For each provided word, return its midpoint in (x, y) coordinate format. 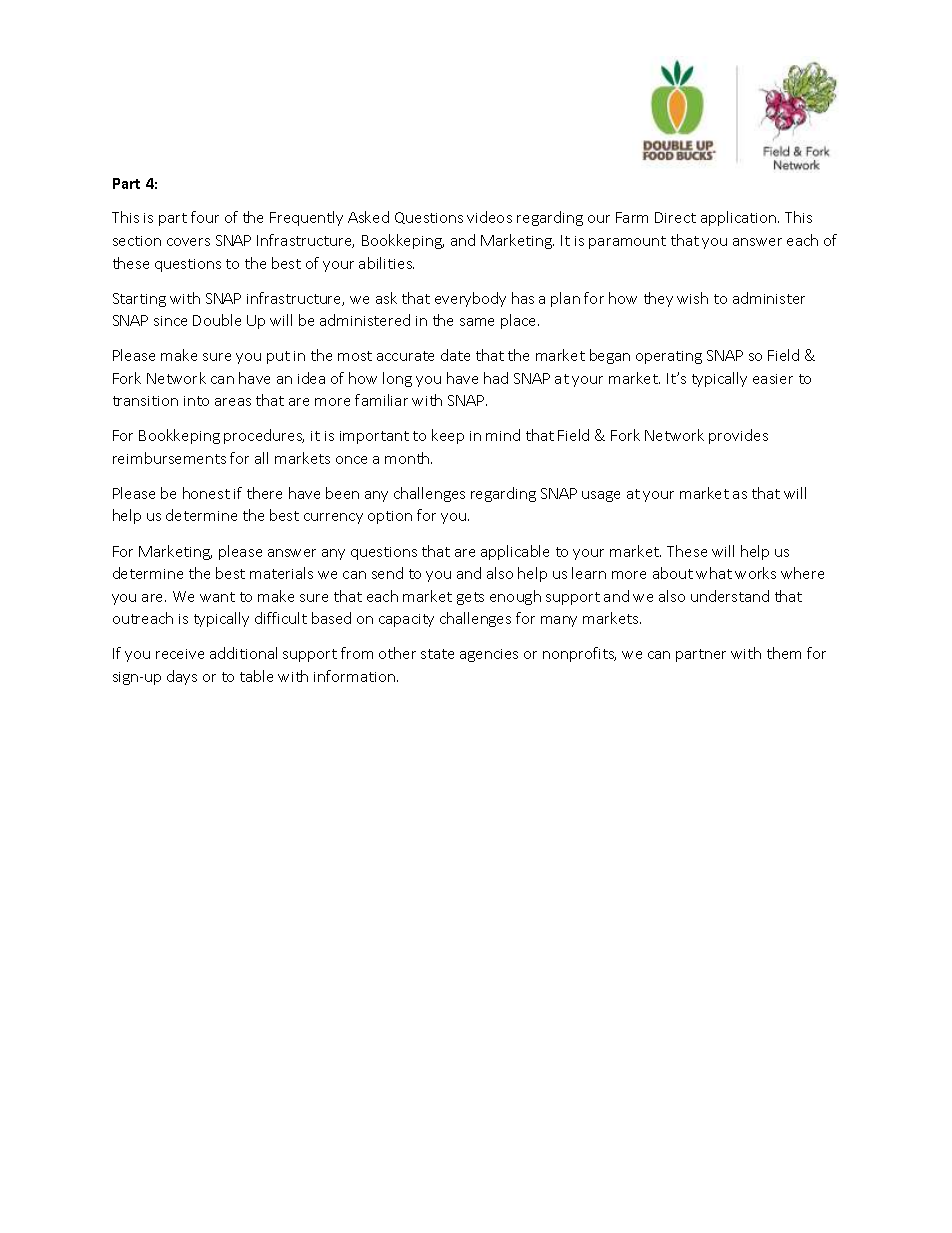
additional (243, 653)
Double (217, 320)
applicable (515, 552)
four (205, 217)
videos (489, 217)
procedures (264, 436)
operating (669, 357)
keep (448, 436)
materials (281, 573)
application (738, 218)
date (455, 355)
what (714, 573)
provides (738, 436)
